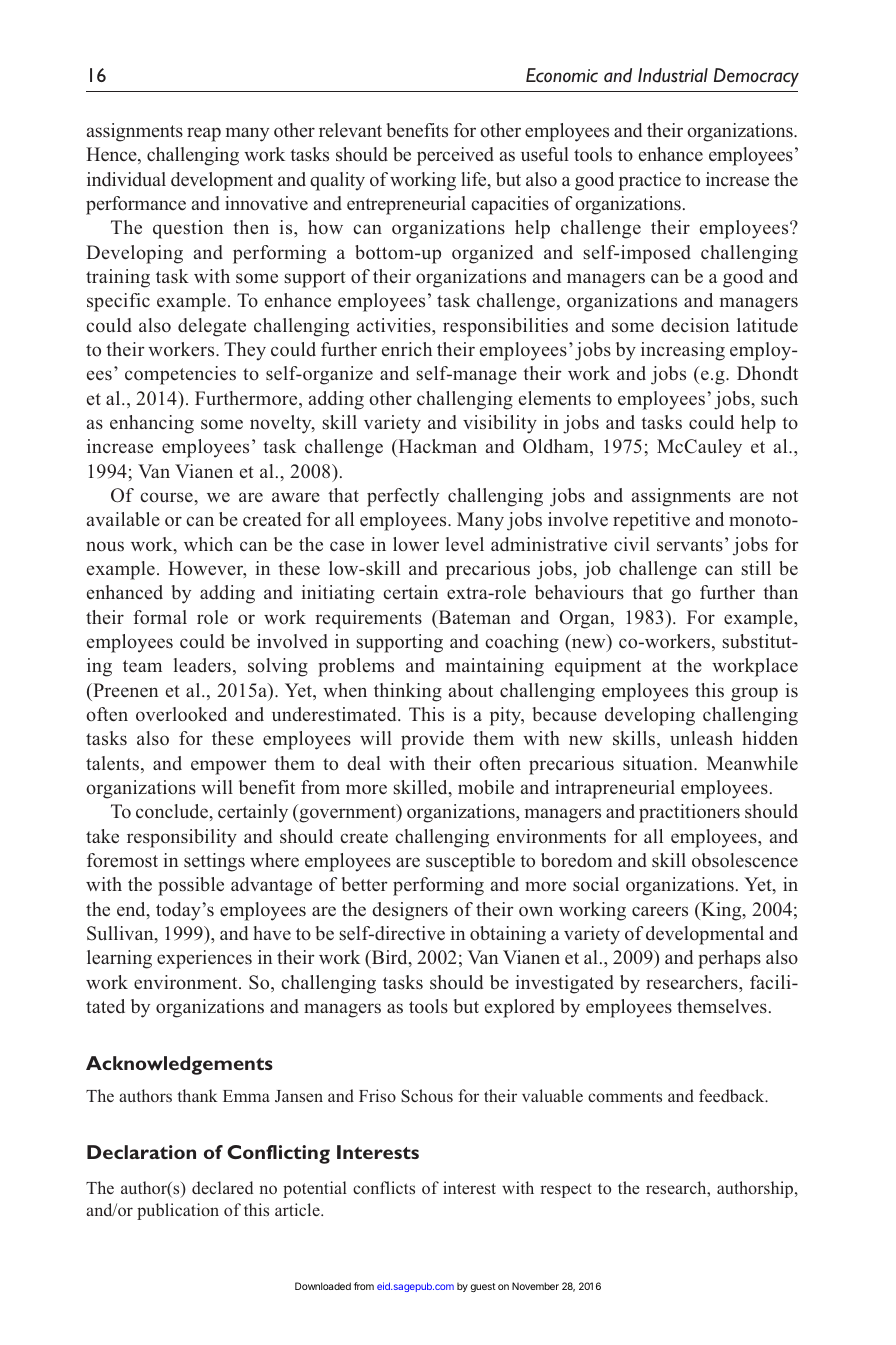 The image size is (896, 1345). I want to click on perceived, so click(455, 156).
